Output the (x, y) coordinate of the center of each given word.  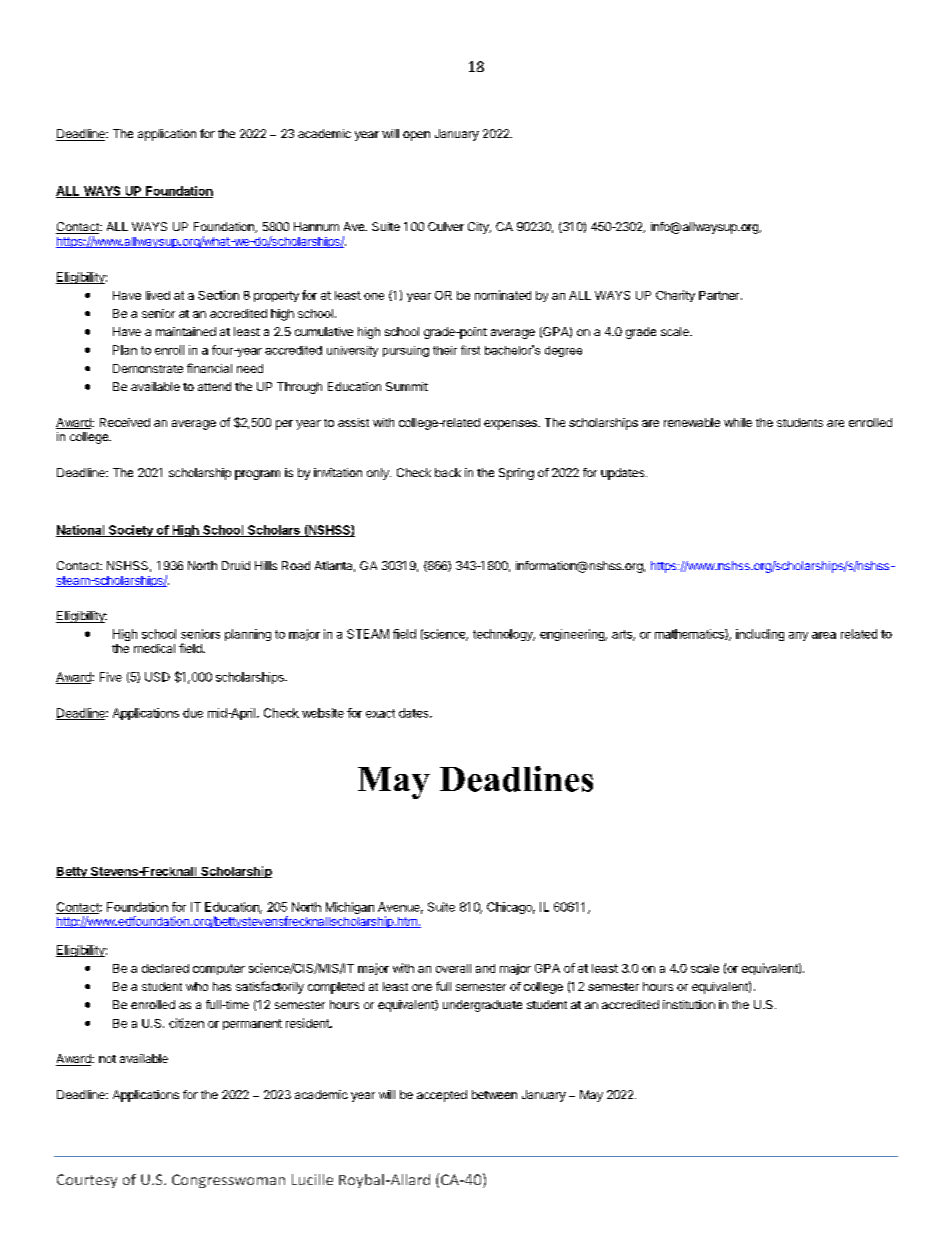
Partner (720, 295)
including (760, 635)
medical (154, 648)
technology (504, 635)
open (416, 136)
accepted (442, 1096)
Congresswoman (228, 1181)
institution (689, 1004)
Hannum (316, 226)
